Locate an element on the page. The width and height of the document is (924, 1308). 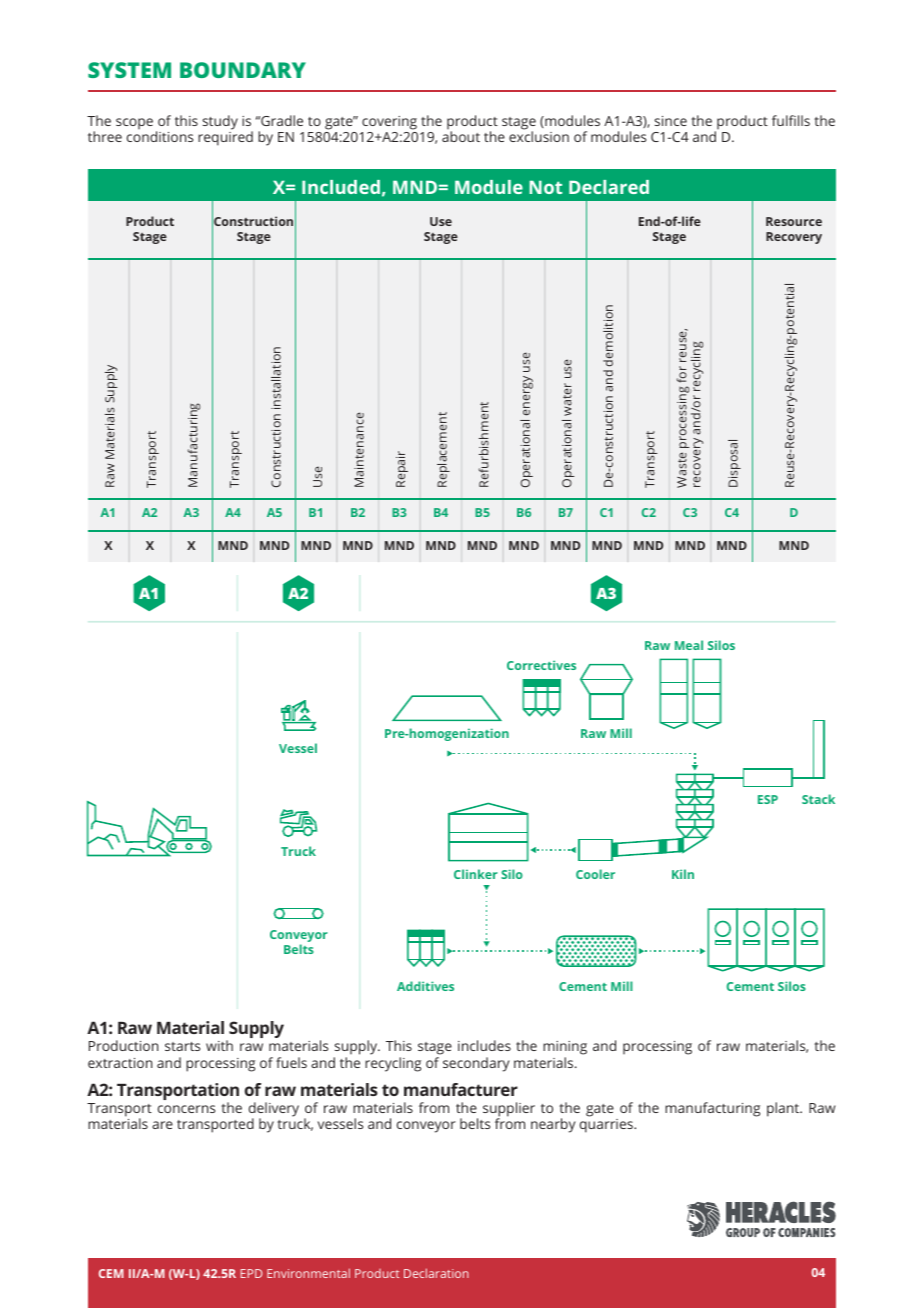
starts is located at coordinates (182, 1046).
